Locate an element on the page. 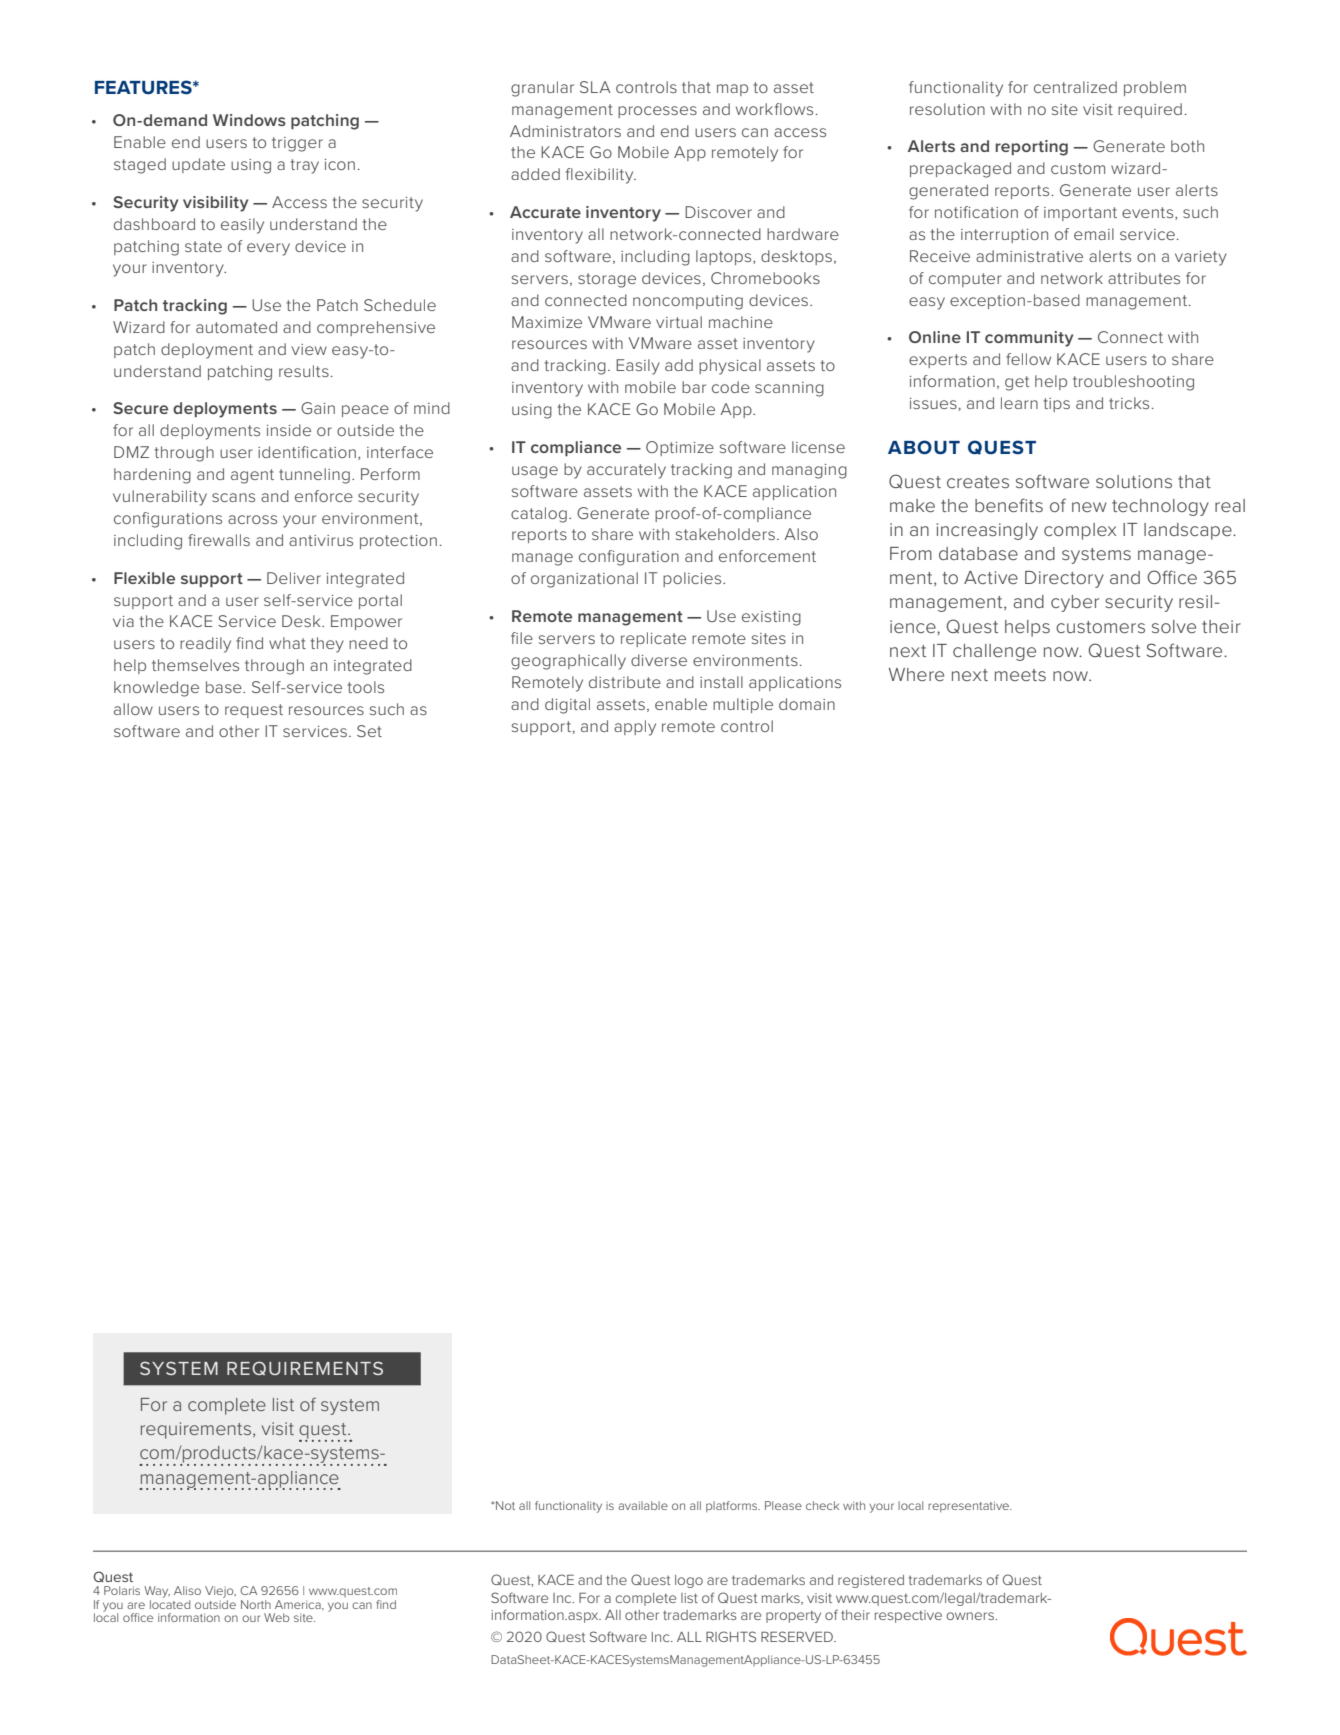 Image resolution: width=1340 pixels, height=1735 pixels. required is located at coordinates (1150, 110).
